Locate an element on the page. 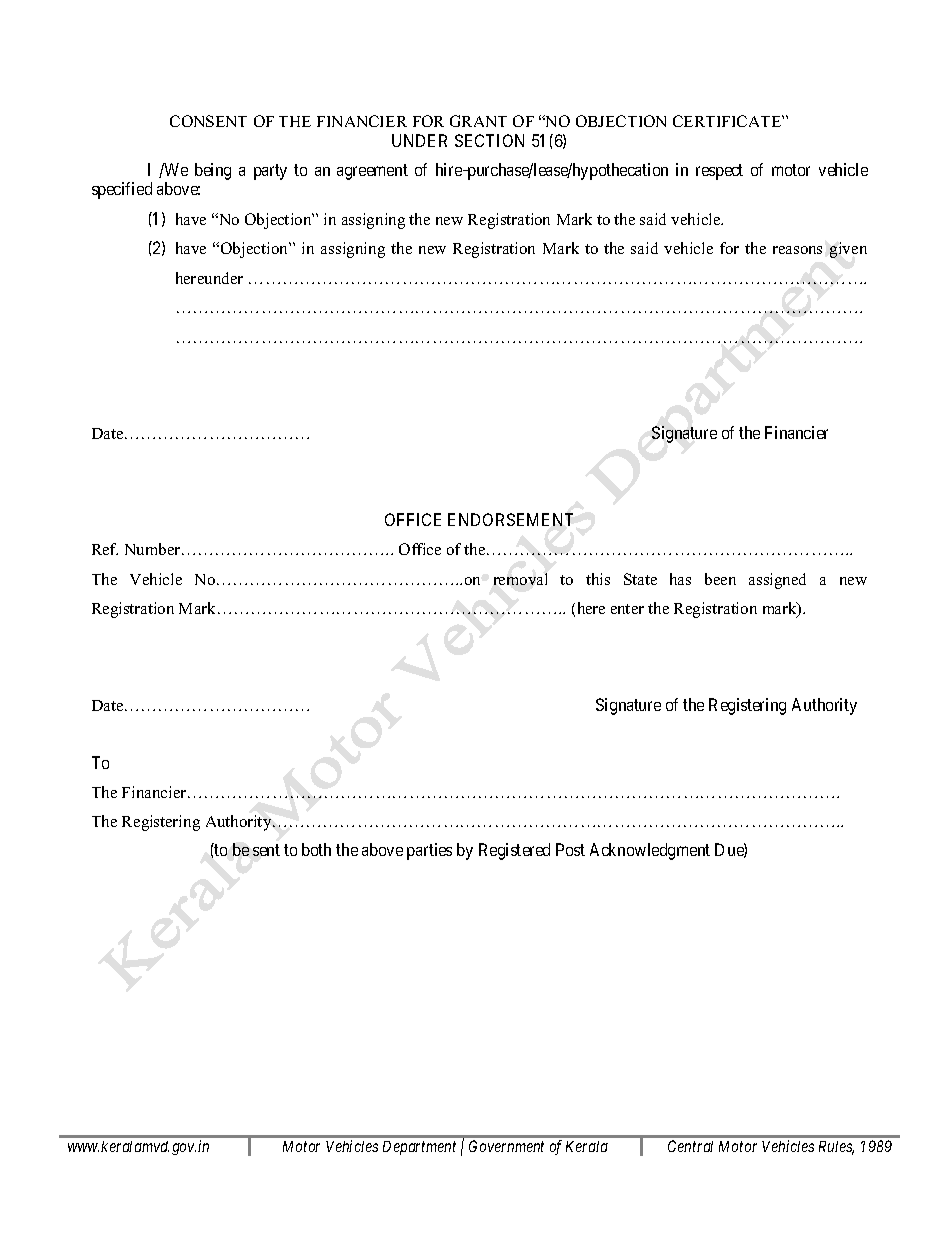 The image size is (952, 1233). Central is located at coordinates (690, 1146).
